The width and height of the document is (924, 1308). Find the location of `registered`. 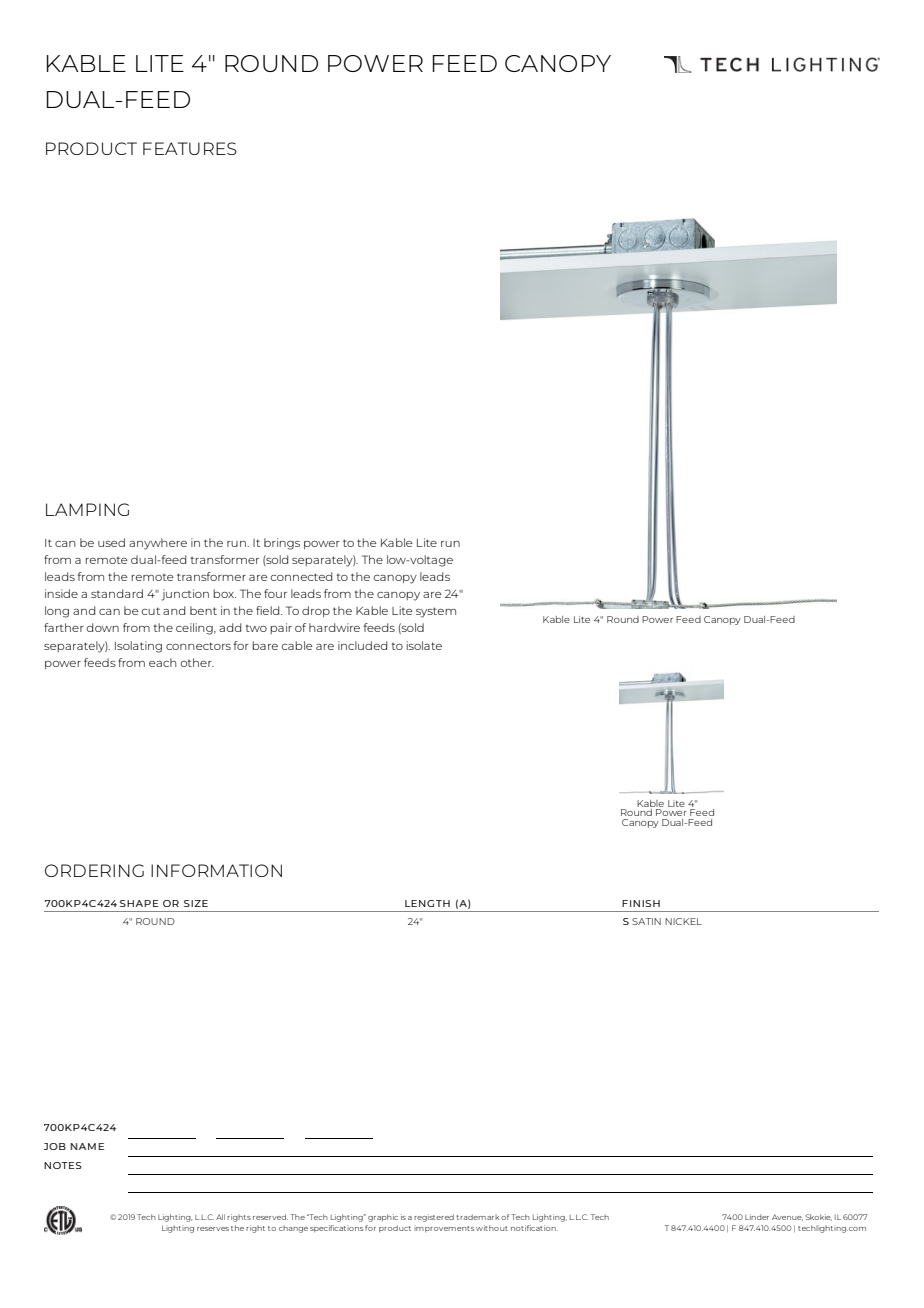

registered is located at coordinates (434, 1218).
